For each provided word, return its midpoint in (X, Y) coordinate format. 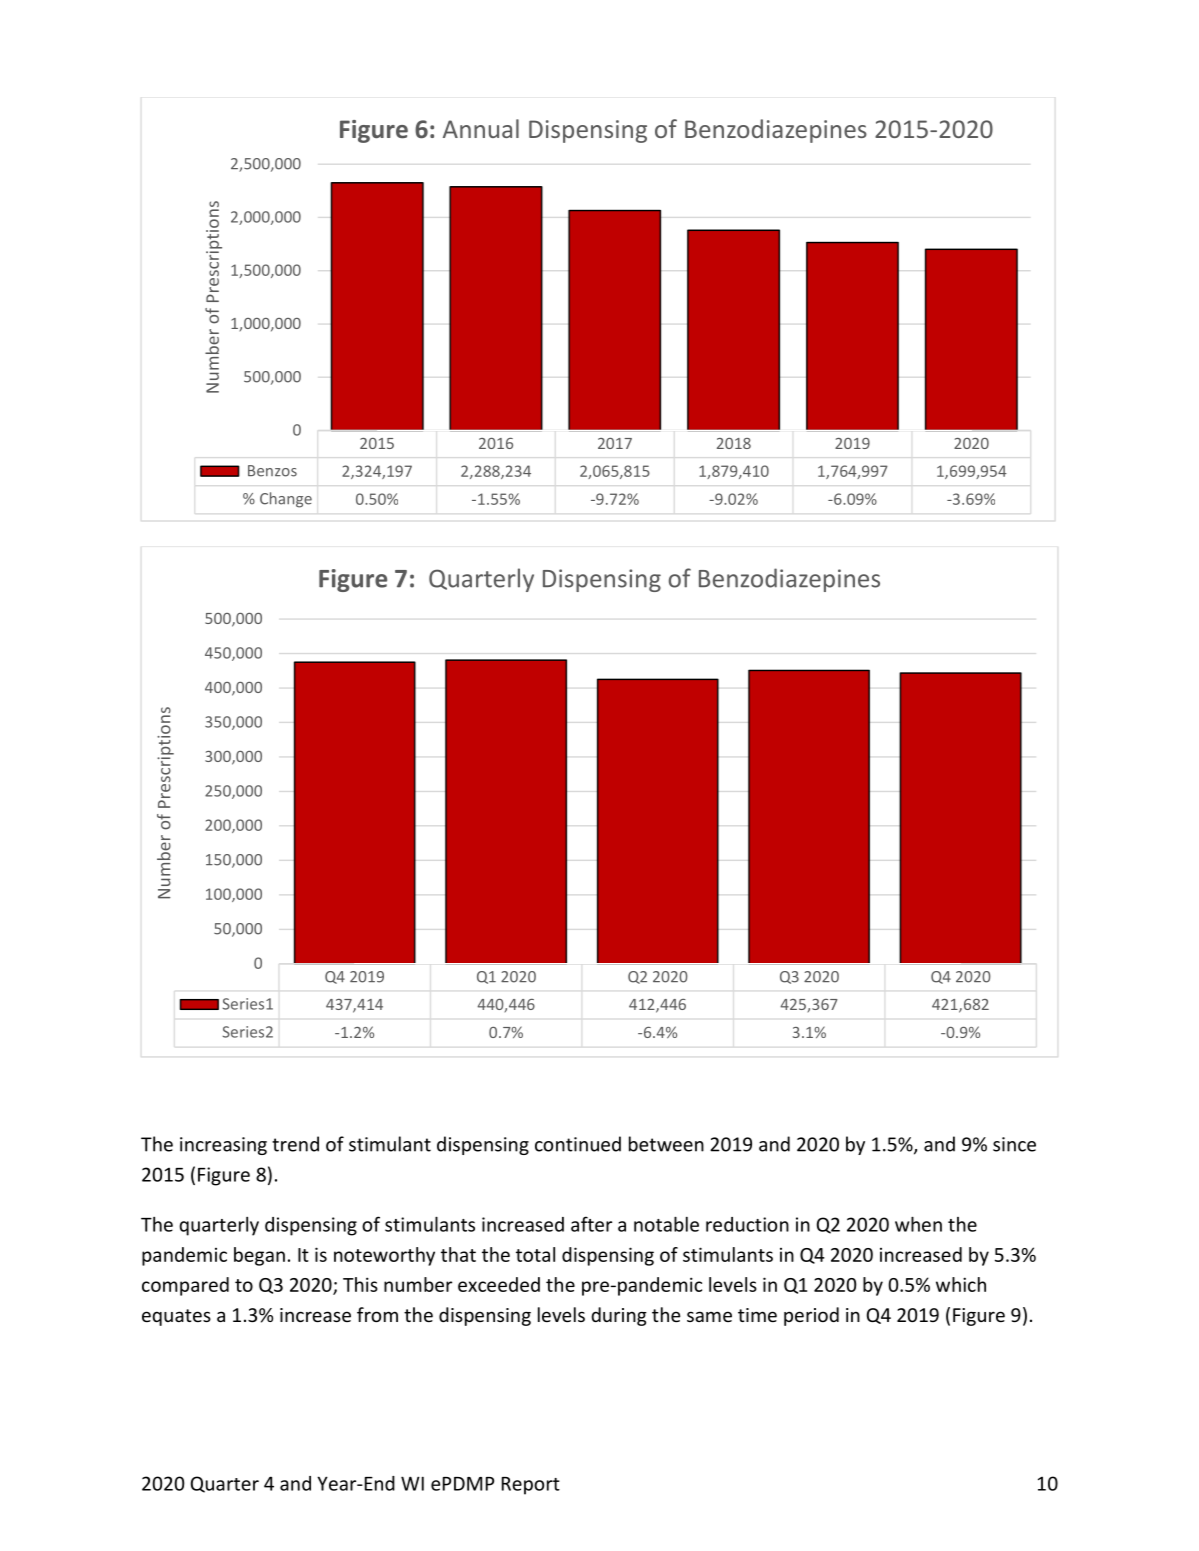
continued (578, 1144)
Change (286, 500)
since (1014, 1144)
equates (176, 1317)
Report (531, 1486)
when (918, 1224)
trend (295, 1144)
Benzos (272, 471)
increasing (223, 1146)
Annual (481, 128)
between (666, 1144)
